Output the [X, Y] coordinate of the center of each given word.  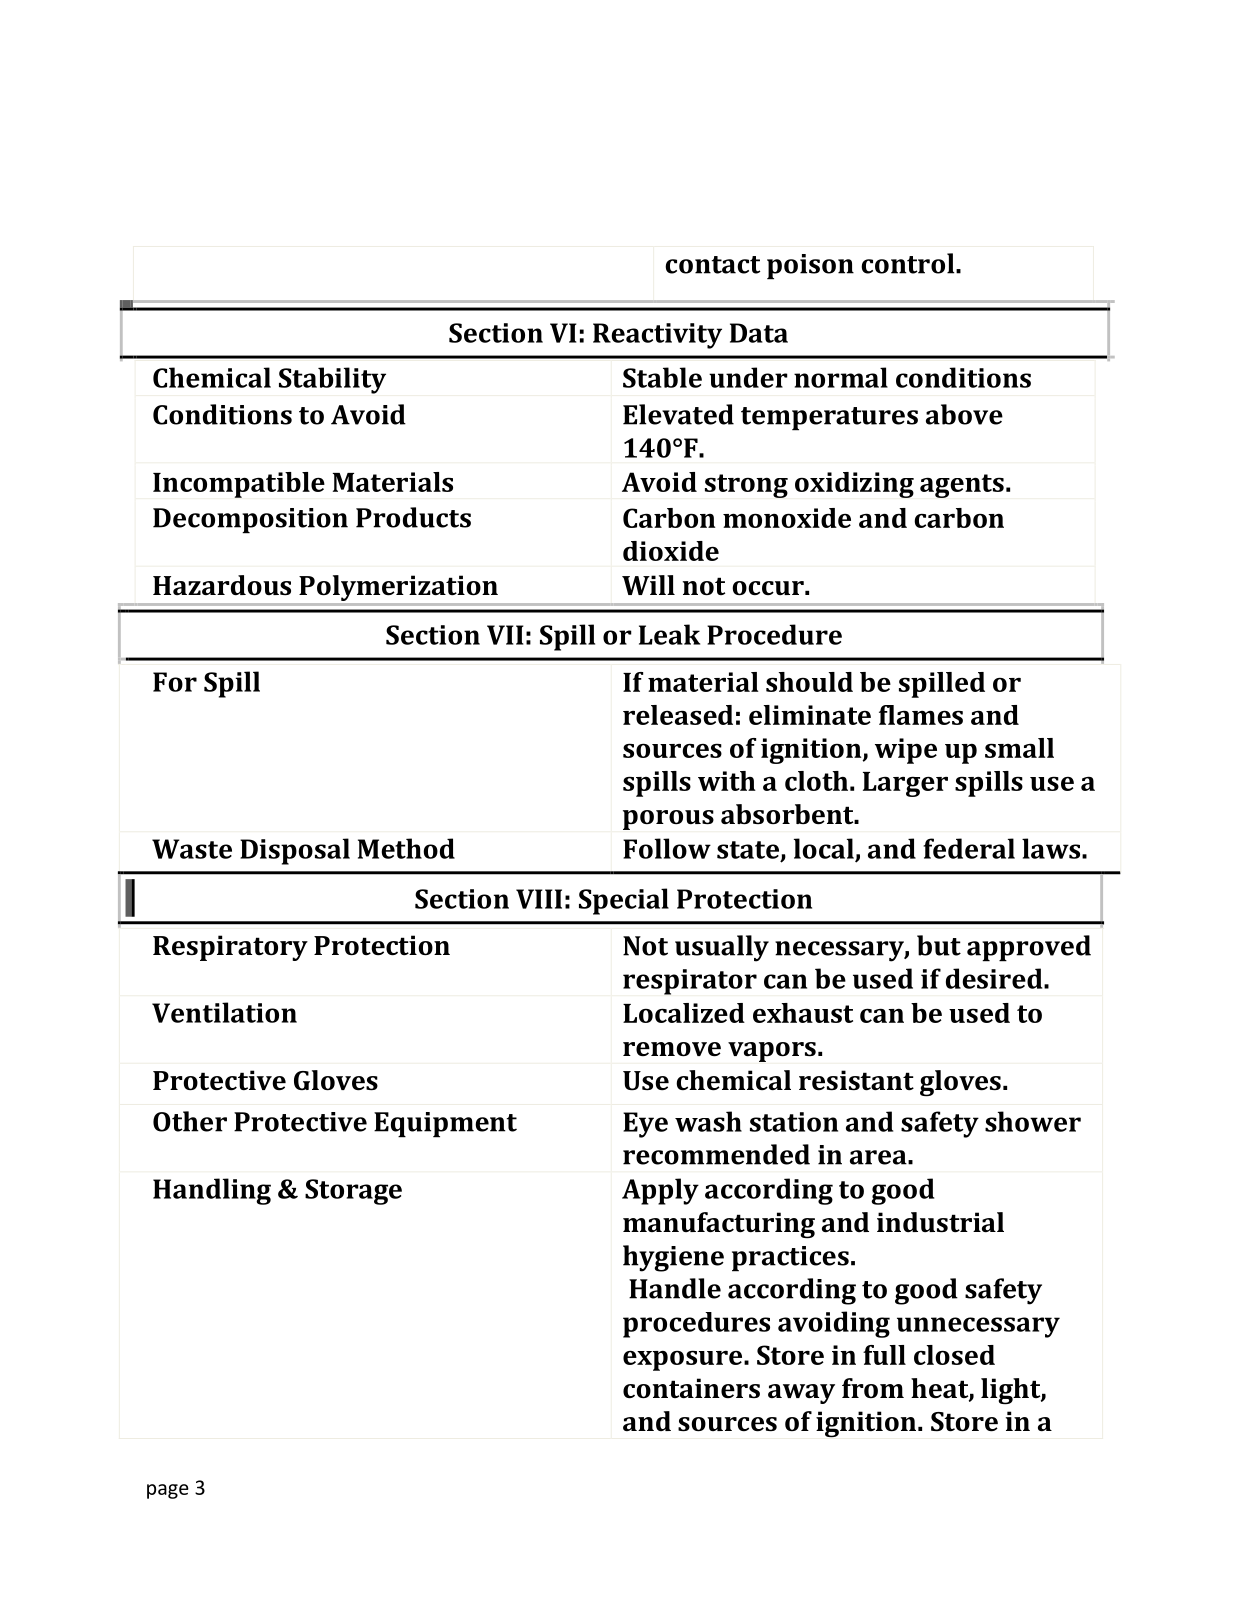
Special [624, 901]
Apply [660, 1191]
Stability [332, 380]
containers [691, 1388]
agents [962, 486]
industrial [940, 1222]
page [168, 1491]
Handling [212, 1191]
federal [969, 848]
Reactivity [657, 336]
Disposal [295, 851]
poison [810, 267]
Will [648, 585]
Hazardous [222, 585]
